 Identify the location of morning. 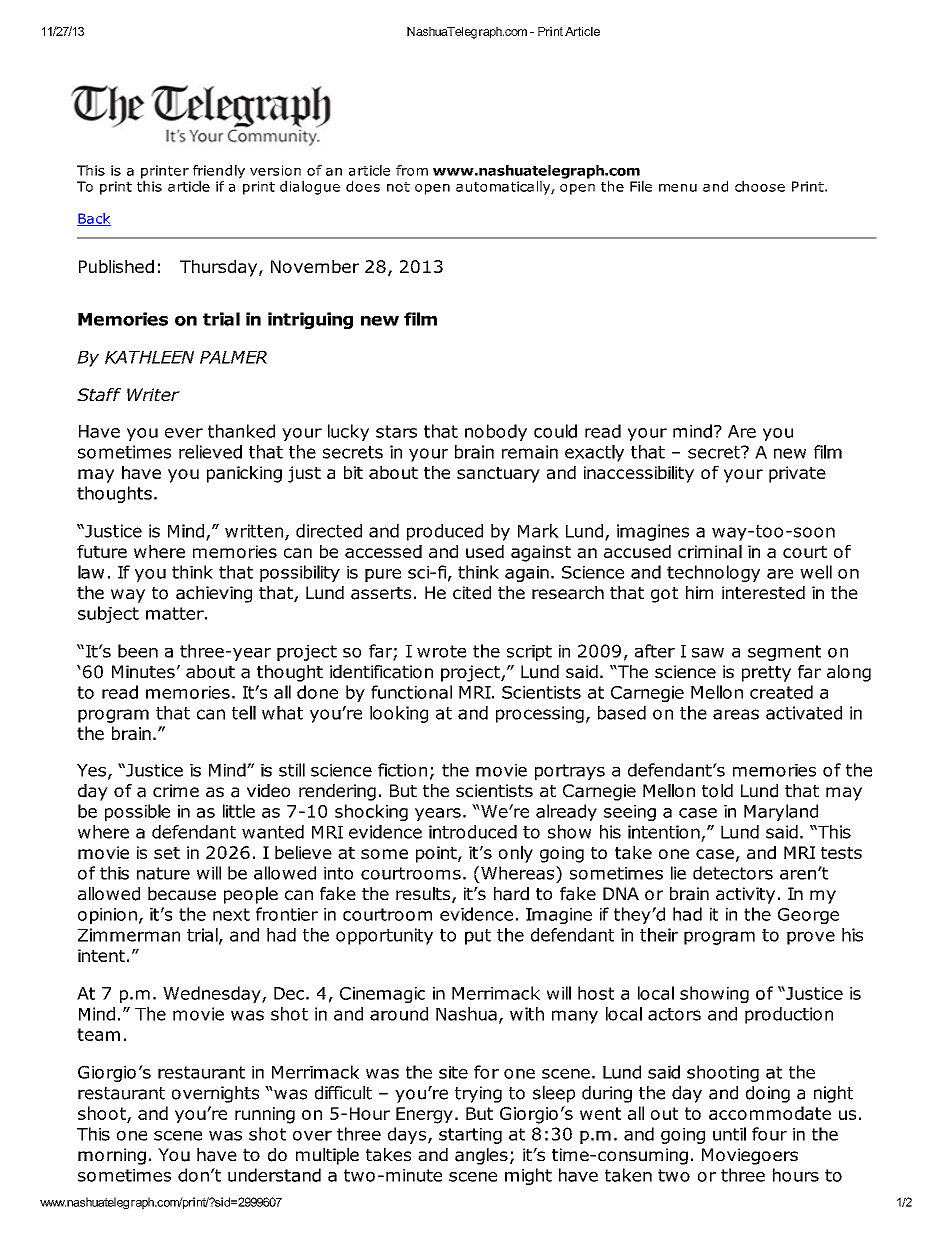
(112, 1156).
